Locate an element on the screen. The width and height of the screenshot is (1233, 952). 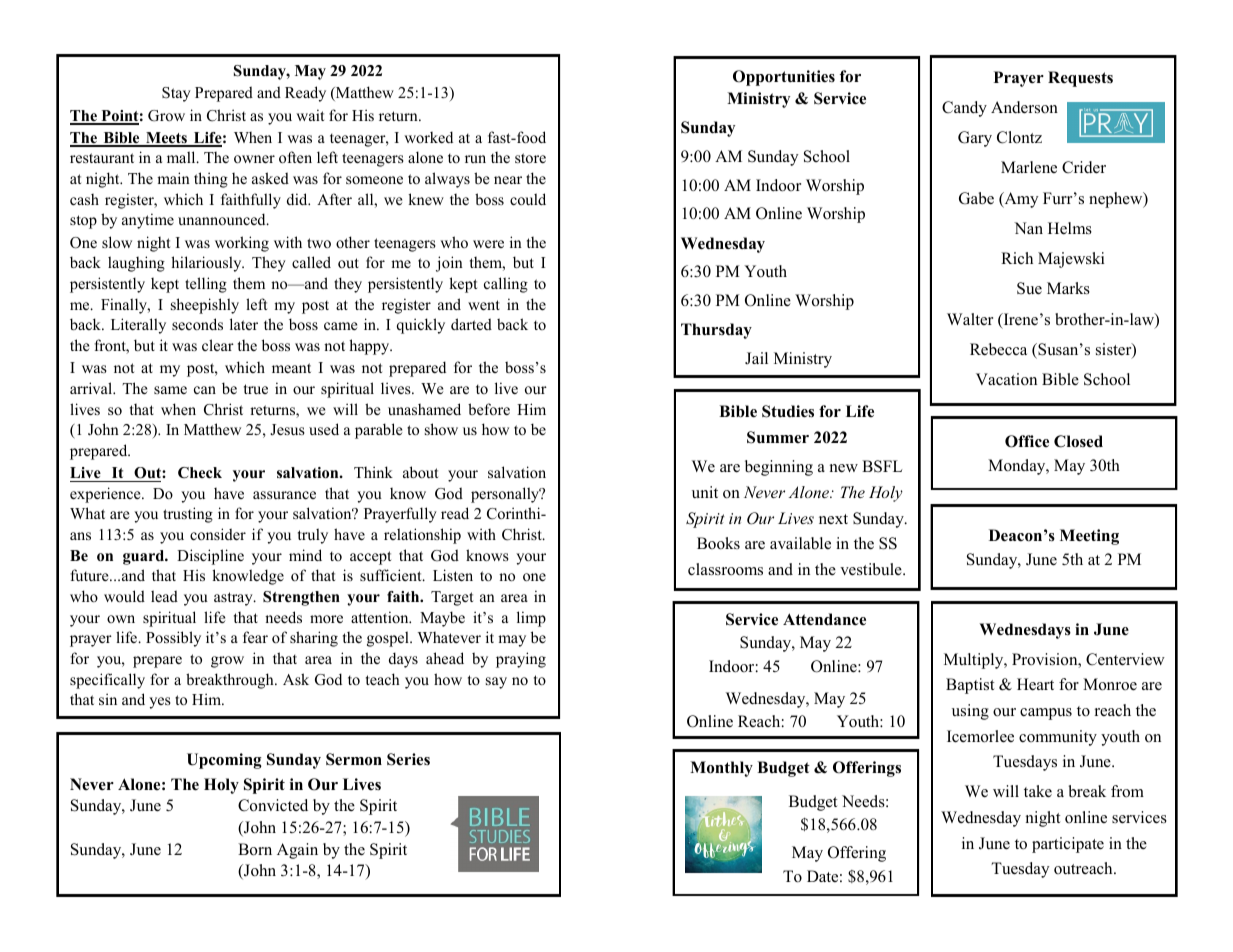
Stay is located at coordinates (176, 94).
